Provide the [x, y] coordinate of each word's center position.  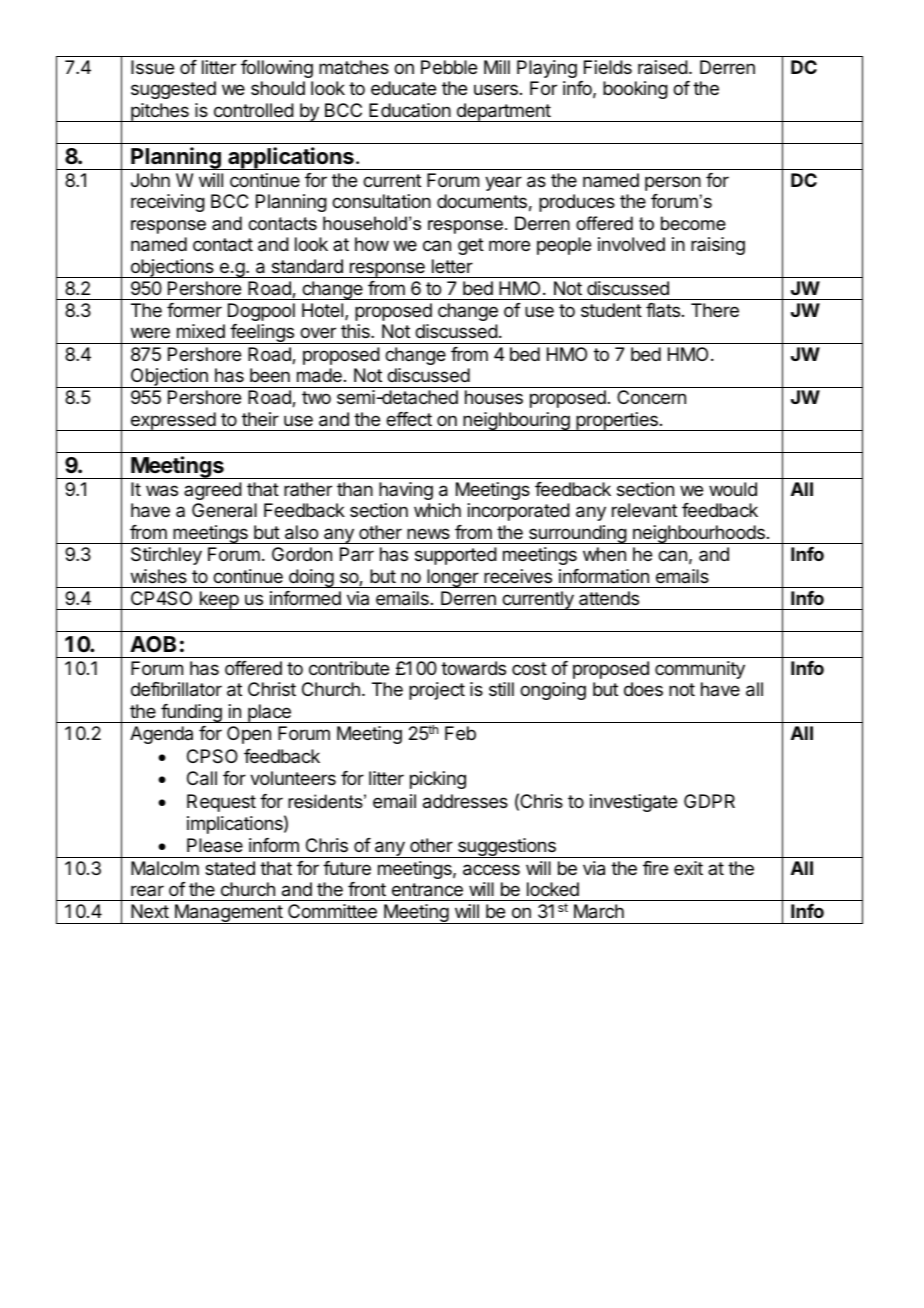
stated [230, 868]
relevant [644, 510]
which [437, 510]
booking [635, 90]
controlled [254, 110]
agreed [213, 491]
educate [403, 88]
